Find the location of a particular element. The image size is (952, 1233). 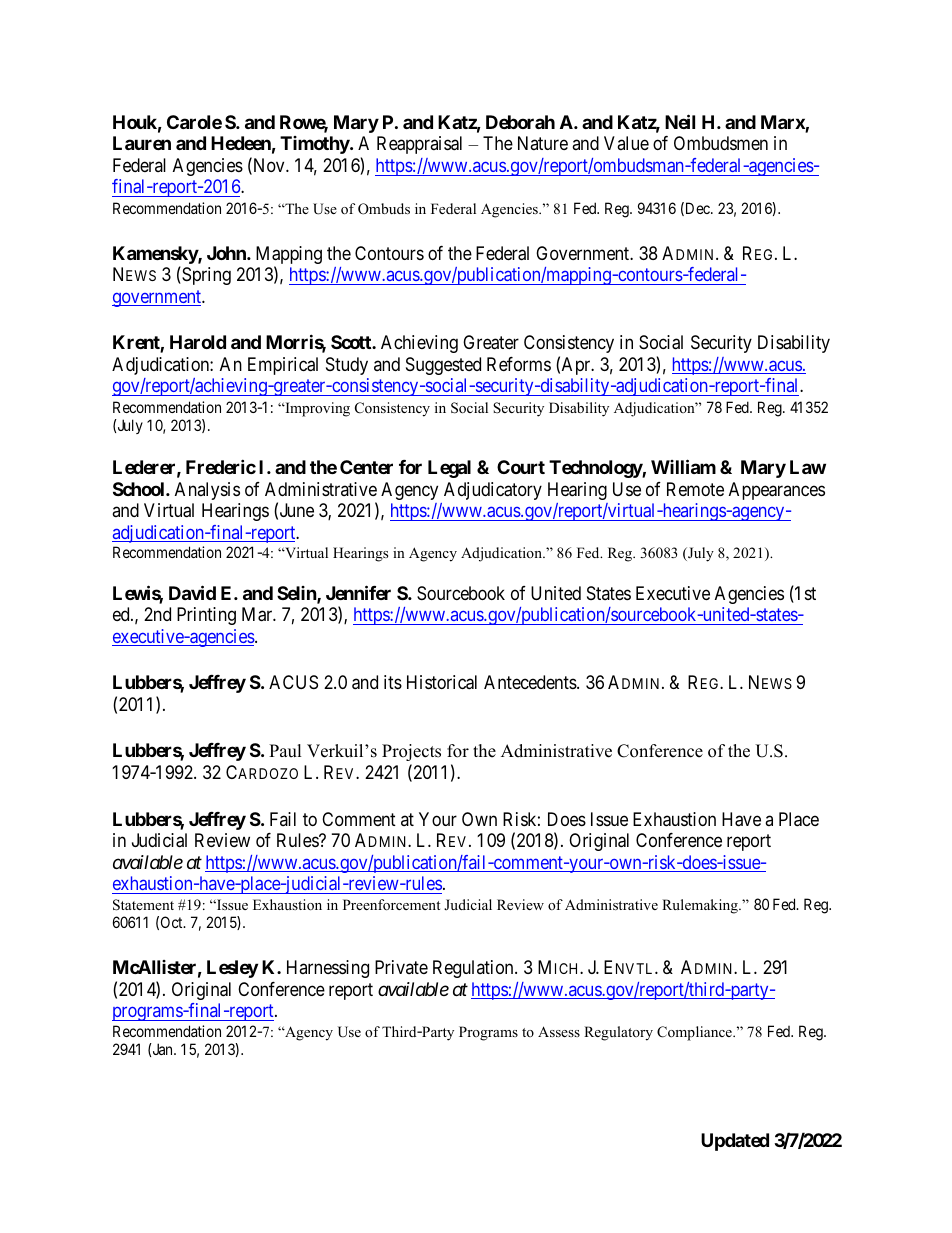

Rulemaking is located at coordinates (701, 906).
